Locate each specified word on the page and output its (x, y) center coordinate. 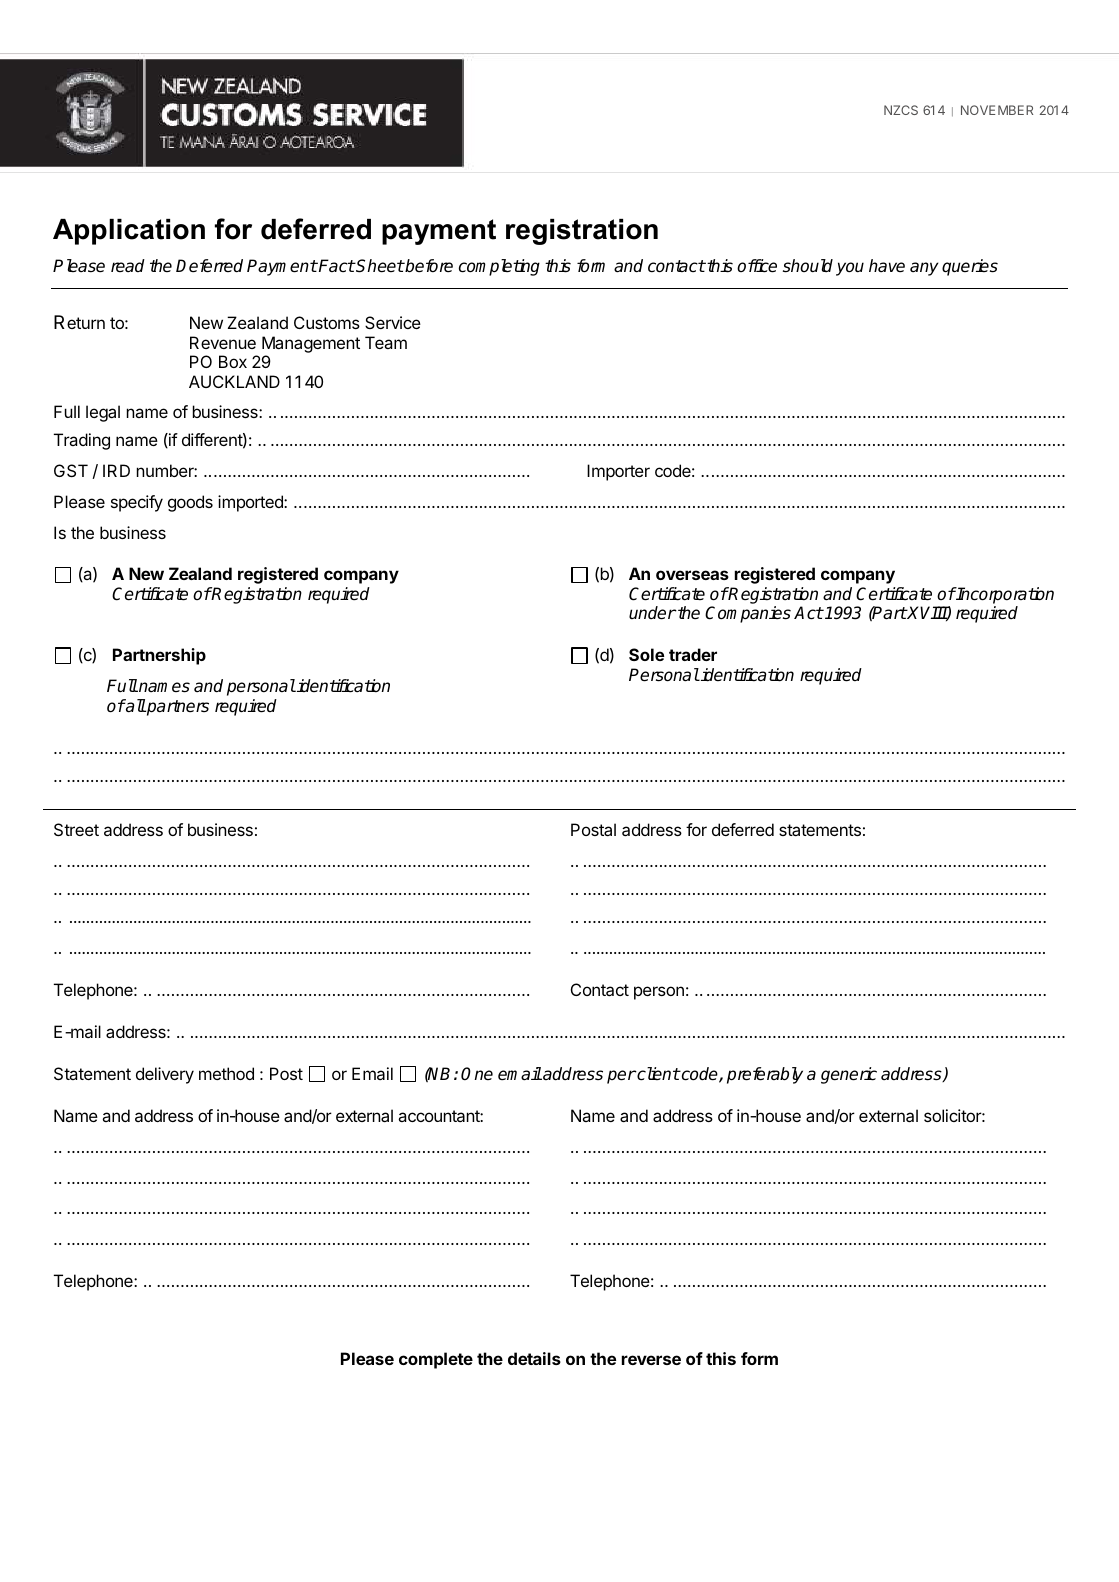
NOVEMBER (997, 110)
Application (129, 232)
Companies (748, 614)
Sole (646, 654)
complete (436, 1360)
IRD (116, 470)
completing (499, 267)
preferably (765, 1075)
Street (76, 829)
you (850, 269)
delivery (165, 1075)
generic (849, 1075)
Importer (618, 472)
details (534, 1358)
